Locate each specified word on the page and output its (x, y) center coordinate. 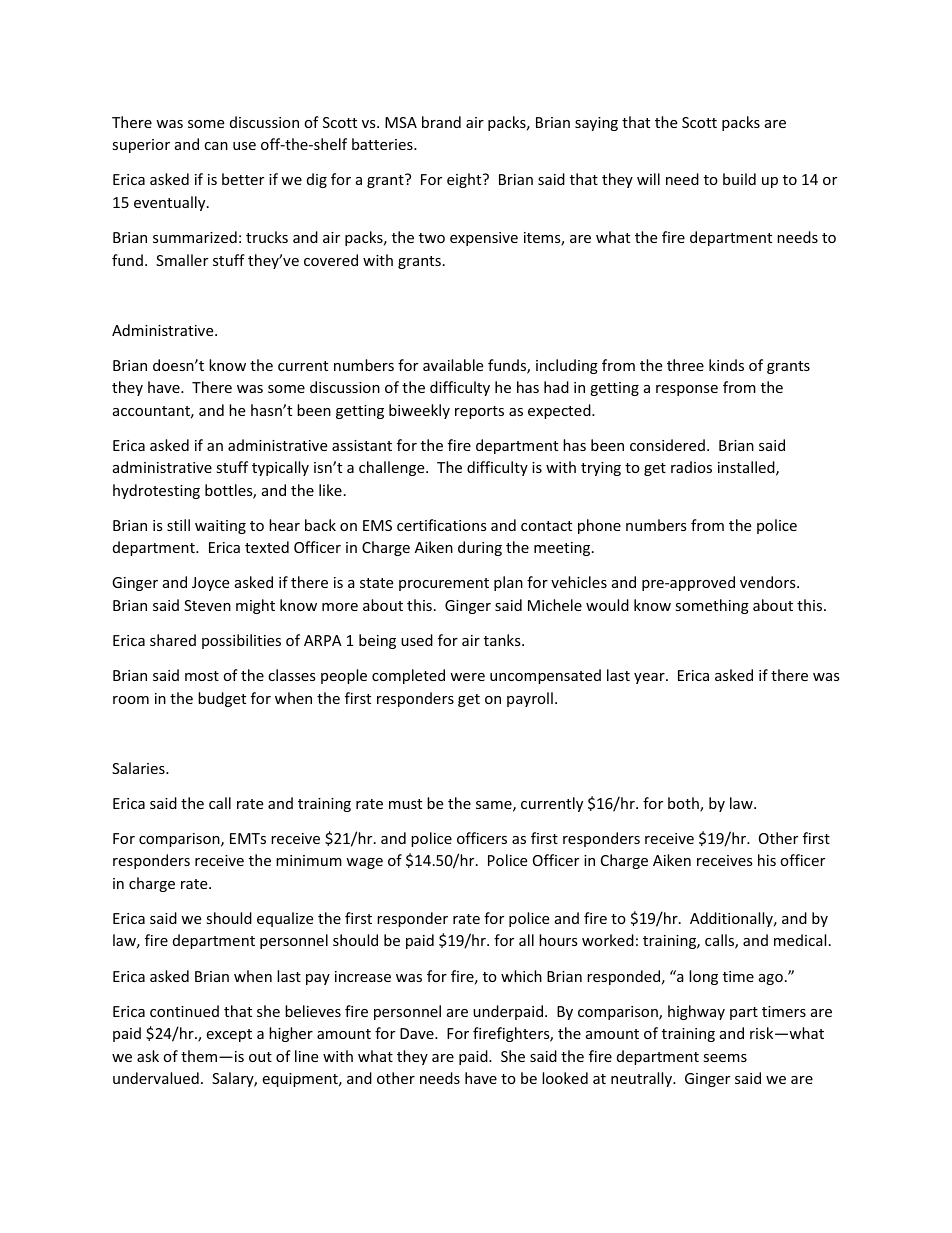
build (739, 179)
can (216, 146)
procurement (444, 584)
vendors (769, 582)
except (229, 1035)
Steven (207, 605)
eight (465, 180)
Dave (418, 1033)
